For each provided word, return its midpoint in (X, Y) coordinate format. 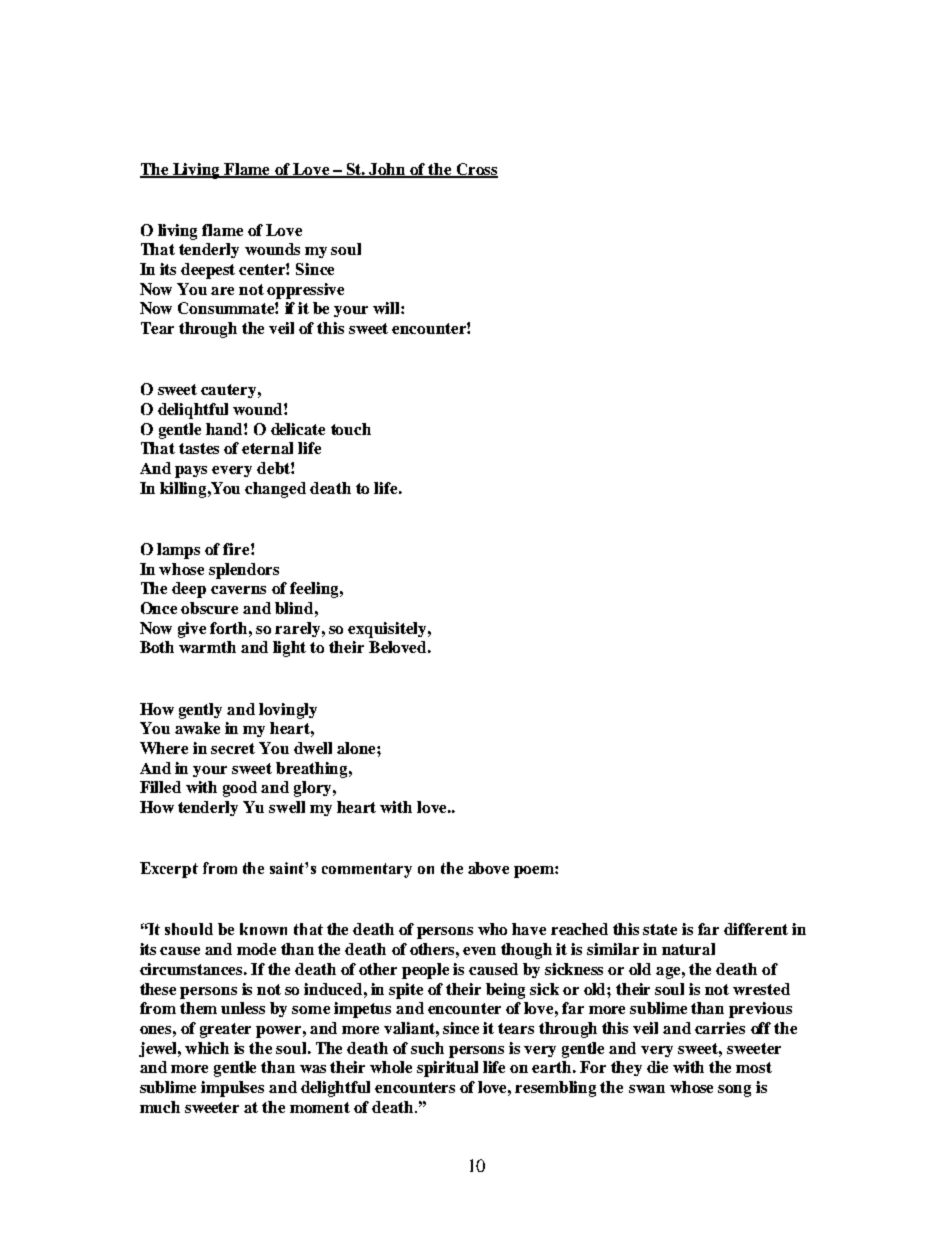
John (388, 170)
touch (351, 429)
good (240, 789)
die (657, 1067)
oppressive (305, 291)
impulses (232, 1089)
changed (275, 490)
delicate (298, 429)
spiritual (447, 1069)
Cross (476, 170)
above (488, 868)
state (660, 929)
